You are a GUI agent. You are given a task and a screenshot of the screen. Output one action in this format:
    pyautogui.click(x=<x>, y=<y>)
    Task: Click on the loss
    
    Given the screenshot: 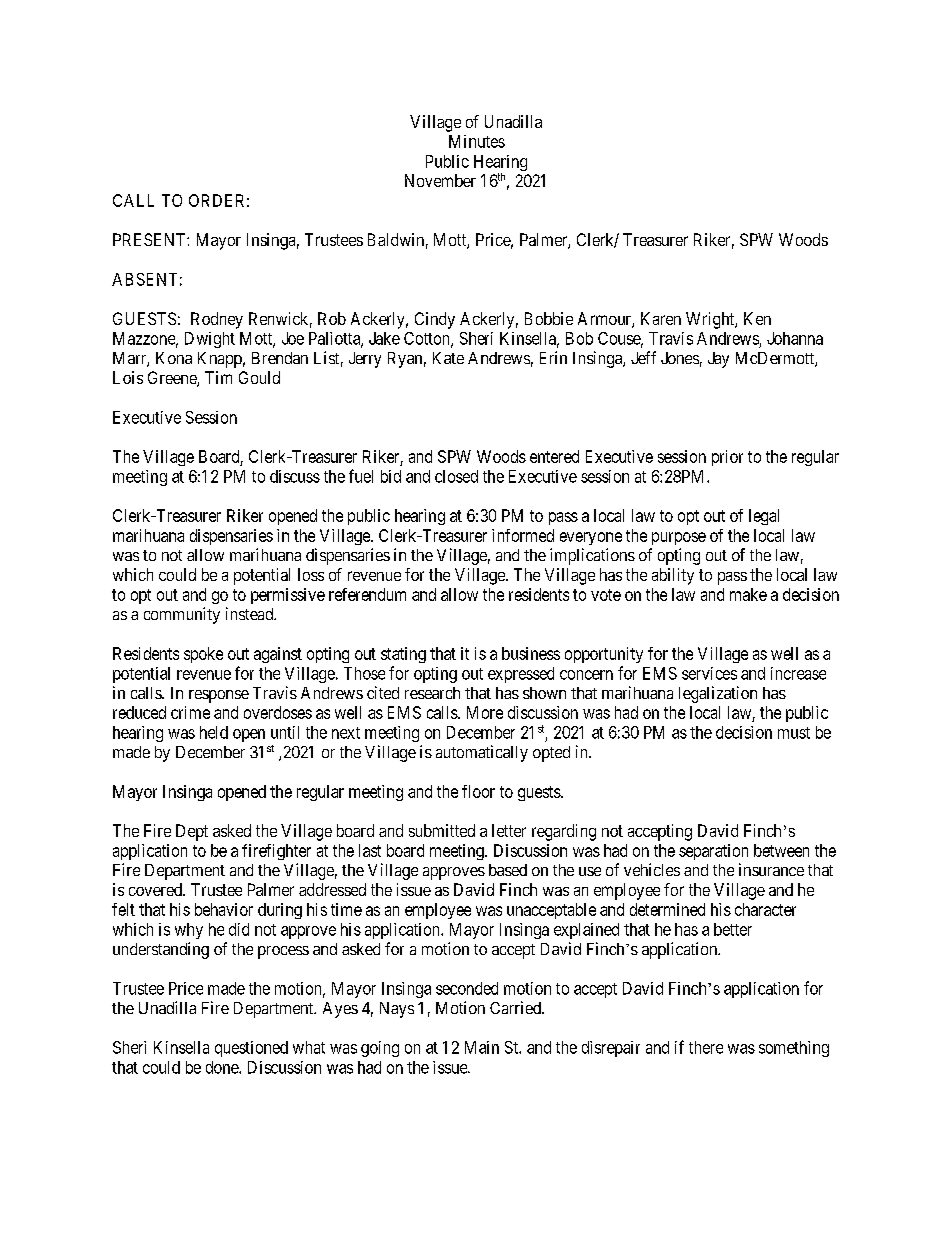 What is the action you would take?
    pyautogui.click(x=311, y=574)
